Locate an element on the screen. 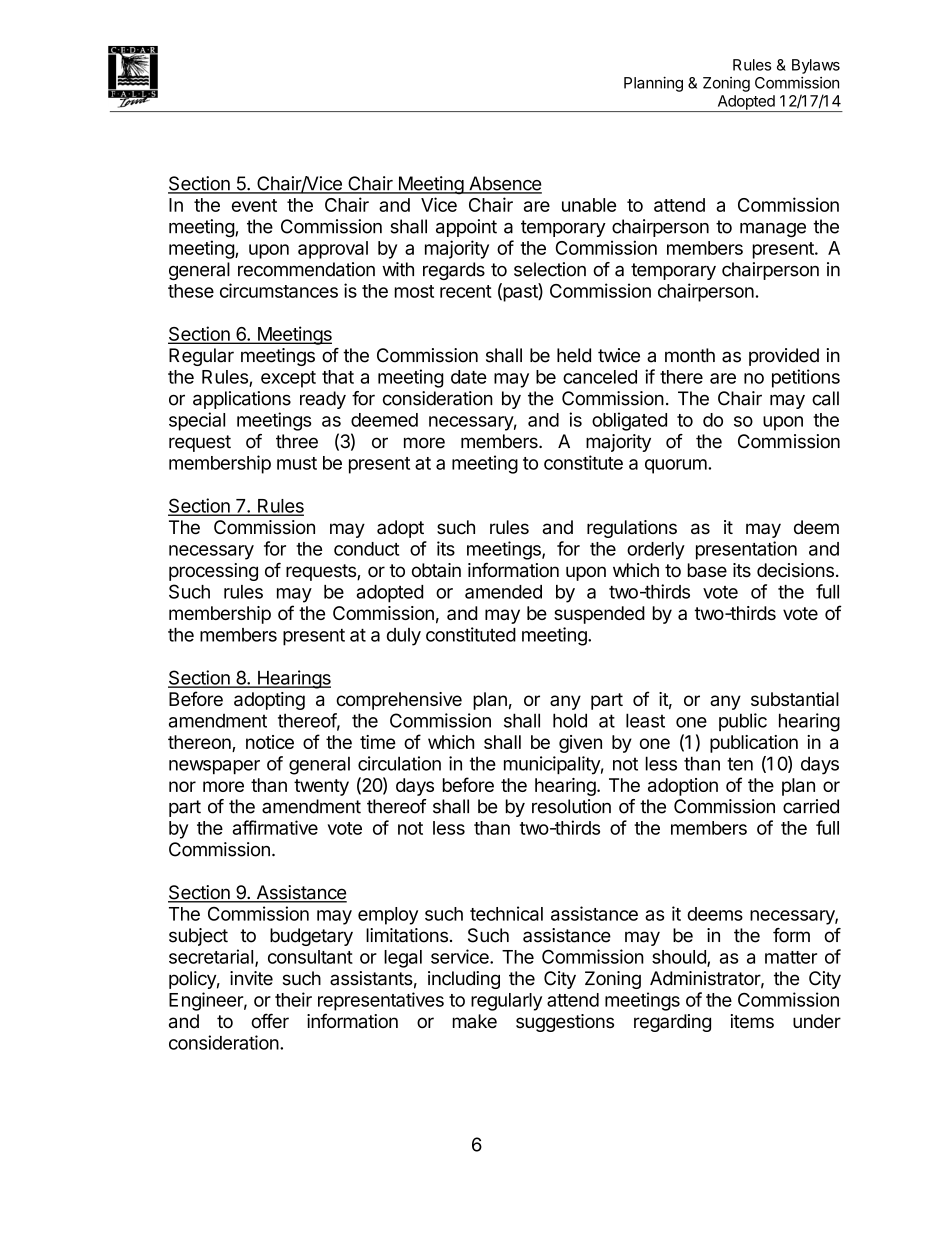 This screenshot has width=952, height=1233. invite is located at coordinates (251, 978).
